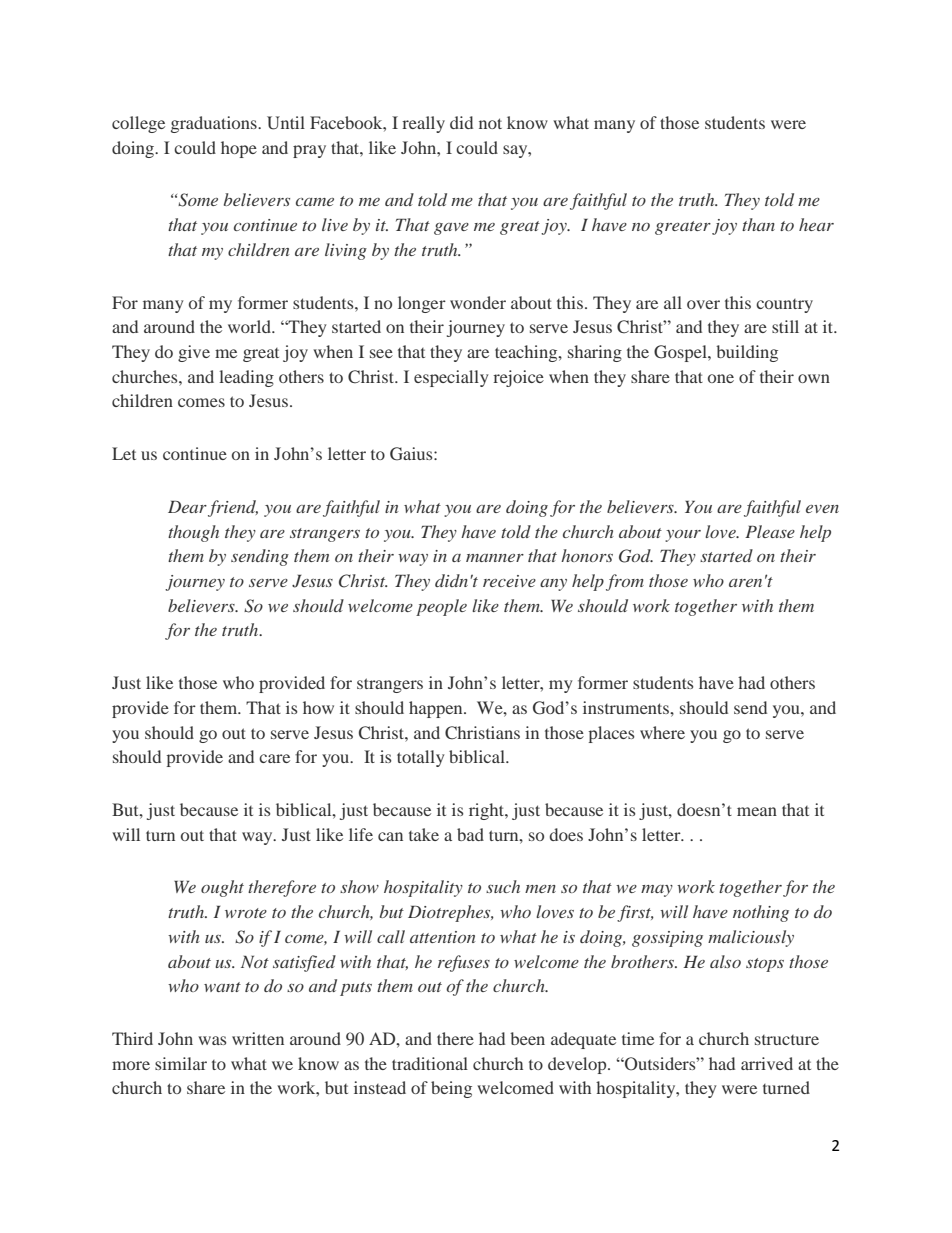 This screenshot has width=952, height=1233. I want to click on really, so click(423, 124).
